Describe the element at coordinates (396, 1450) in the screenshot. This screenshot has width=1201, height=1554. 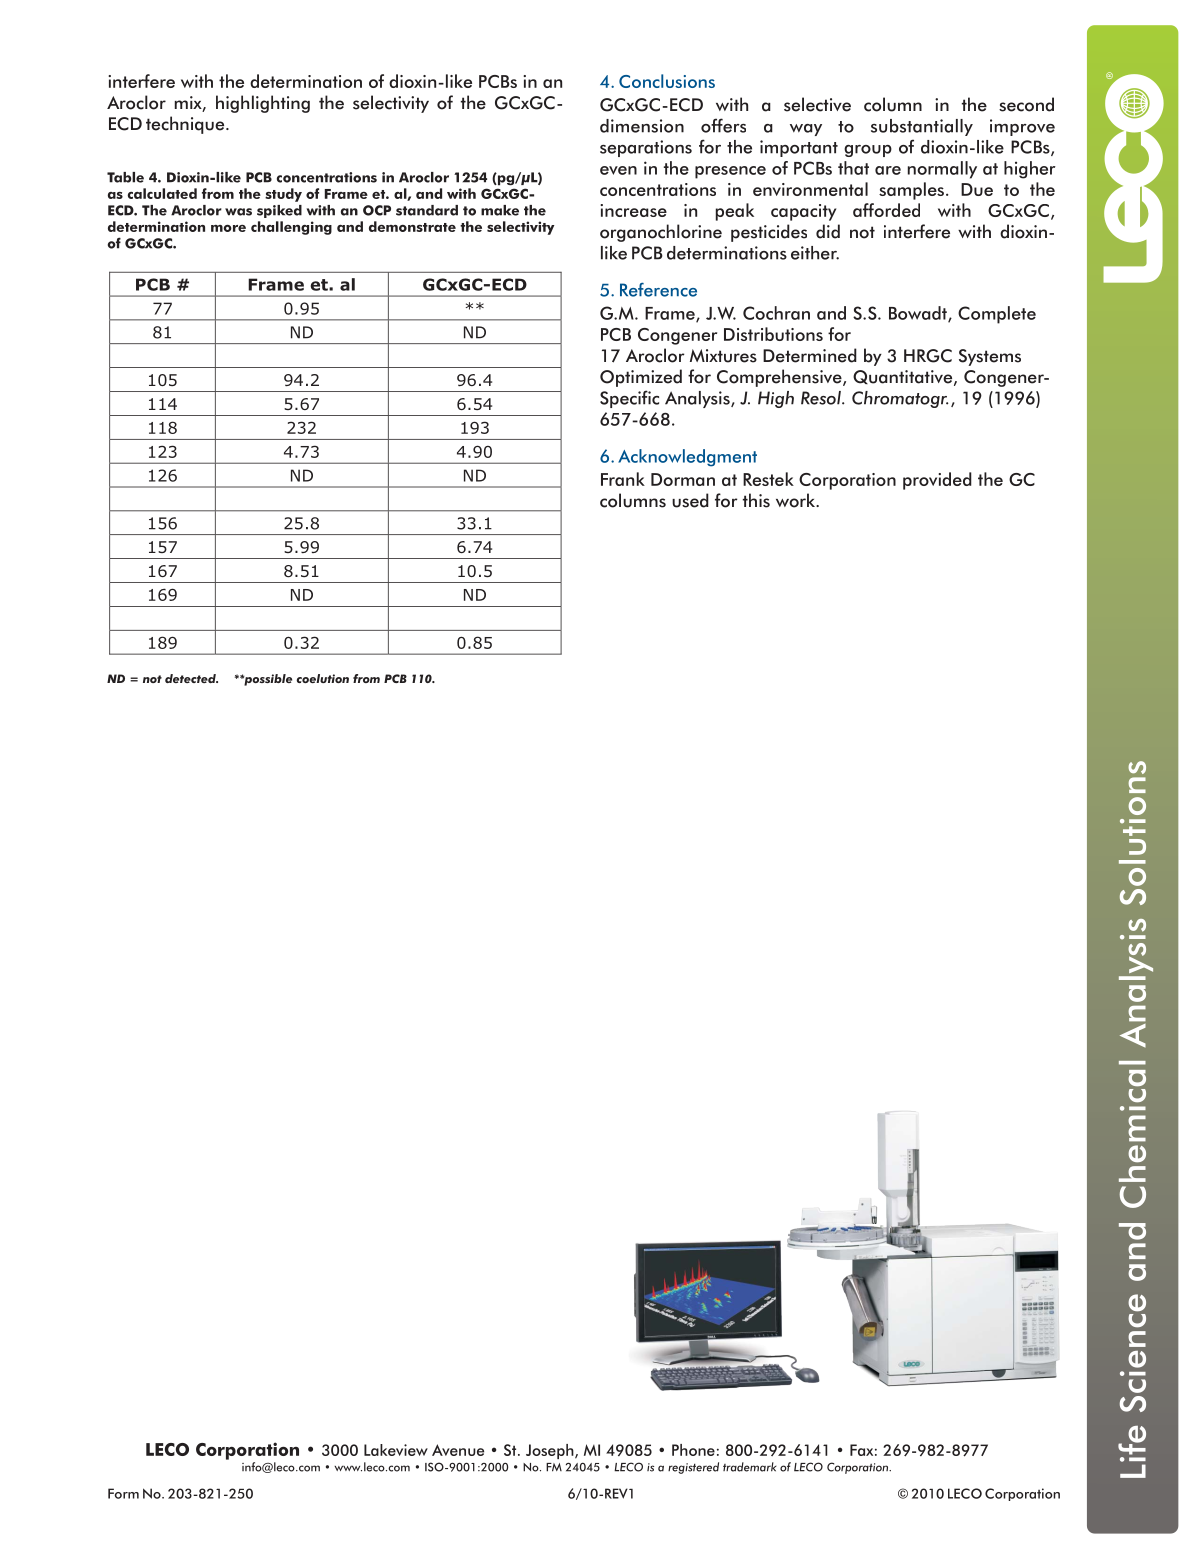
I see `Lakeview` at that location.
